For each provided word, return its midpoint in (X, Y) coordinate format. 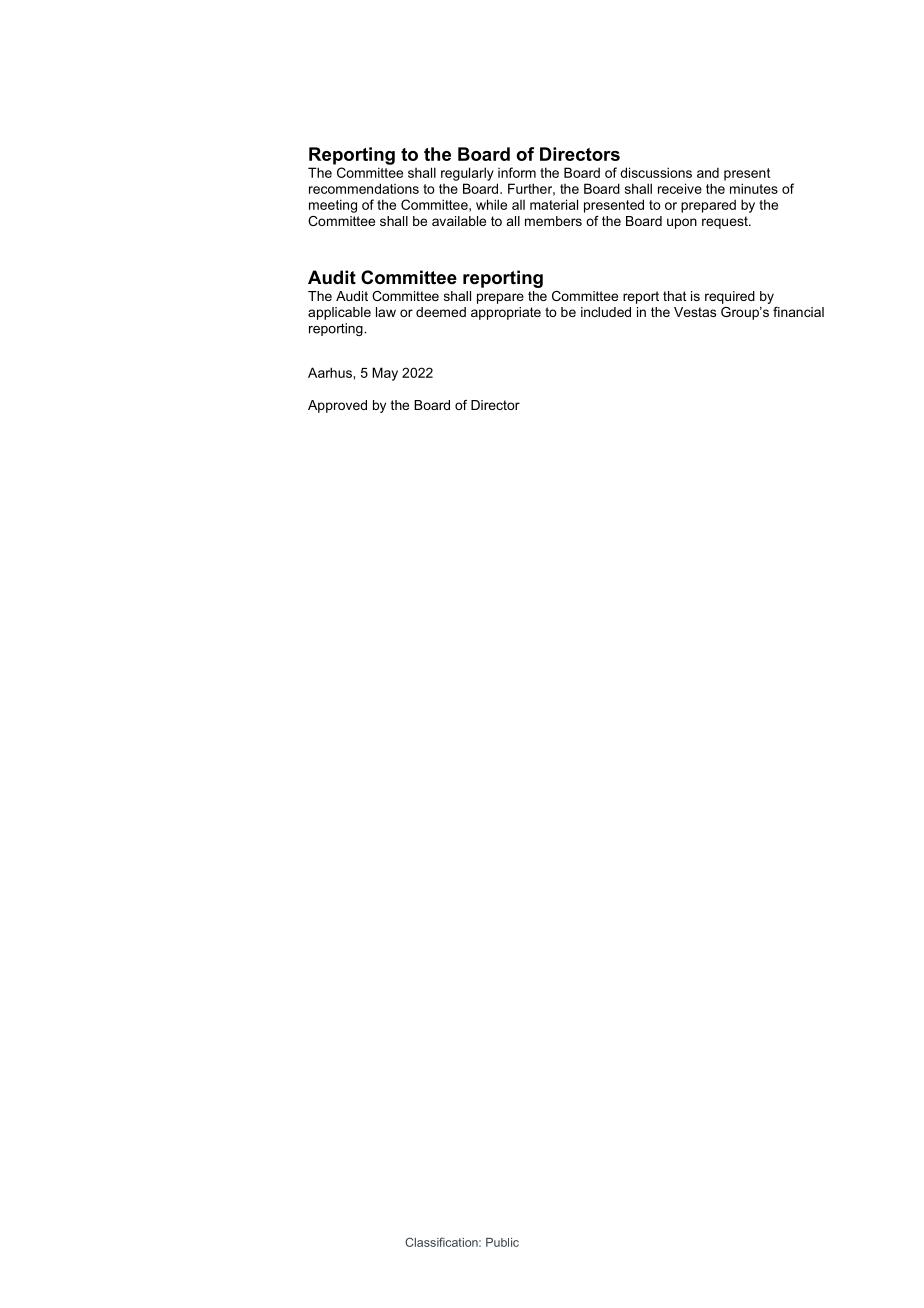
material (554, 204)
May (385, 374)
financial (798, 312)
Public (502, 1242)
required (730, 297)
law (386, 312)
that (675, 296)
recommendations (364, 188)
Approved (337, 406)
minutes (754, 188)
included (606, 312)
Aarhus (331, 372)
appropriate (506, 313)
